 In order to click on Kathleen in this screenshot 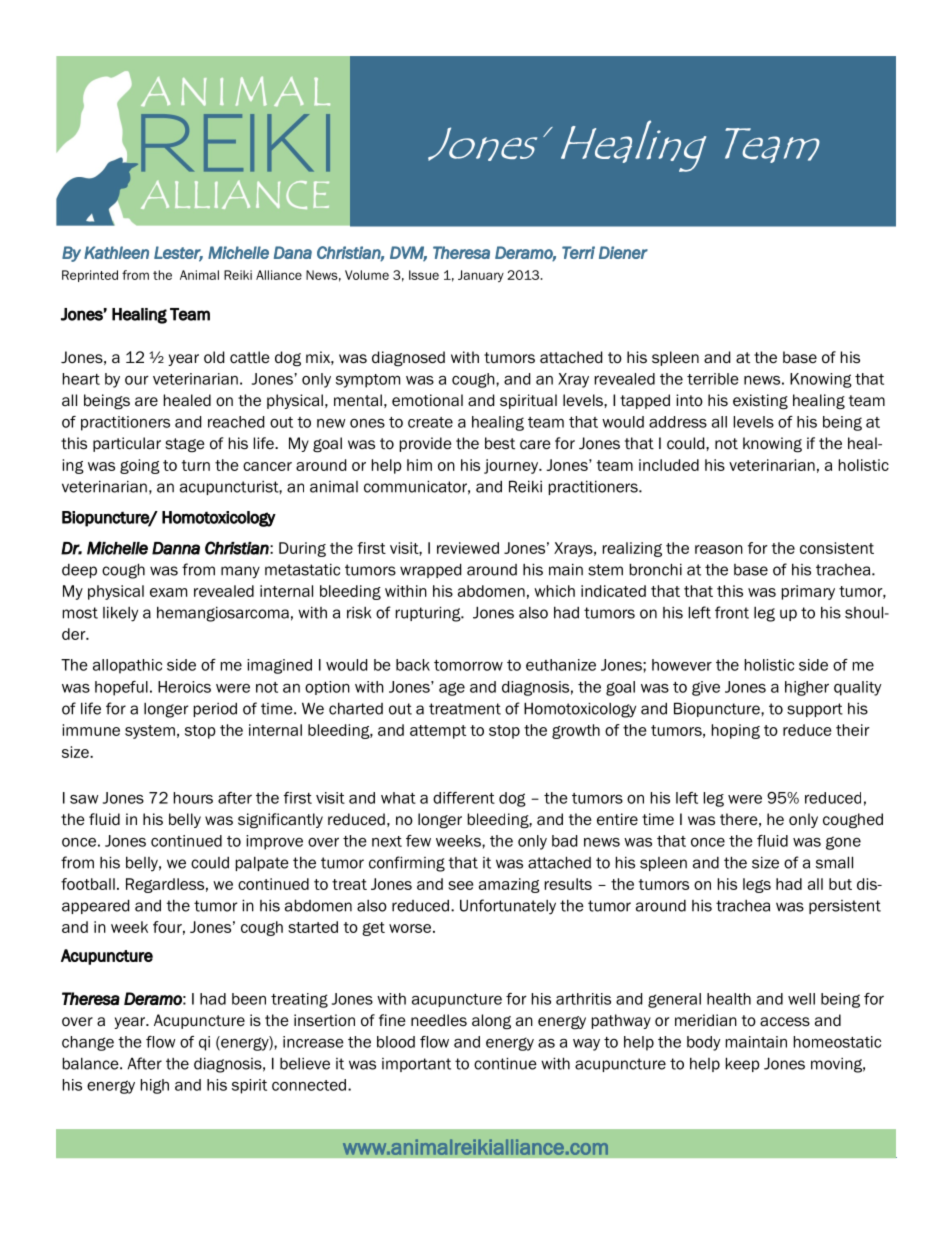, I will do `click(116, 252)`.
